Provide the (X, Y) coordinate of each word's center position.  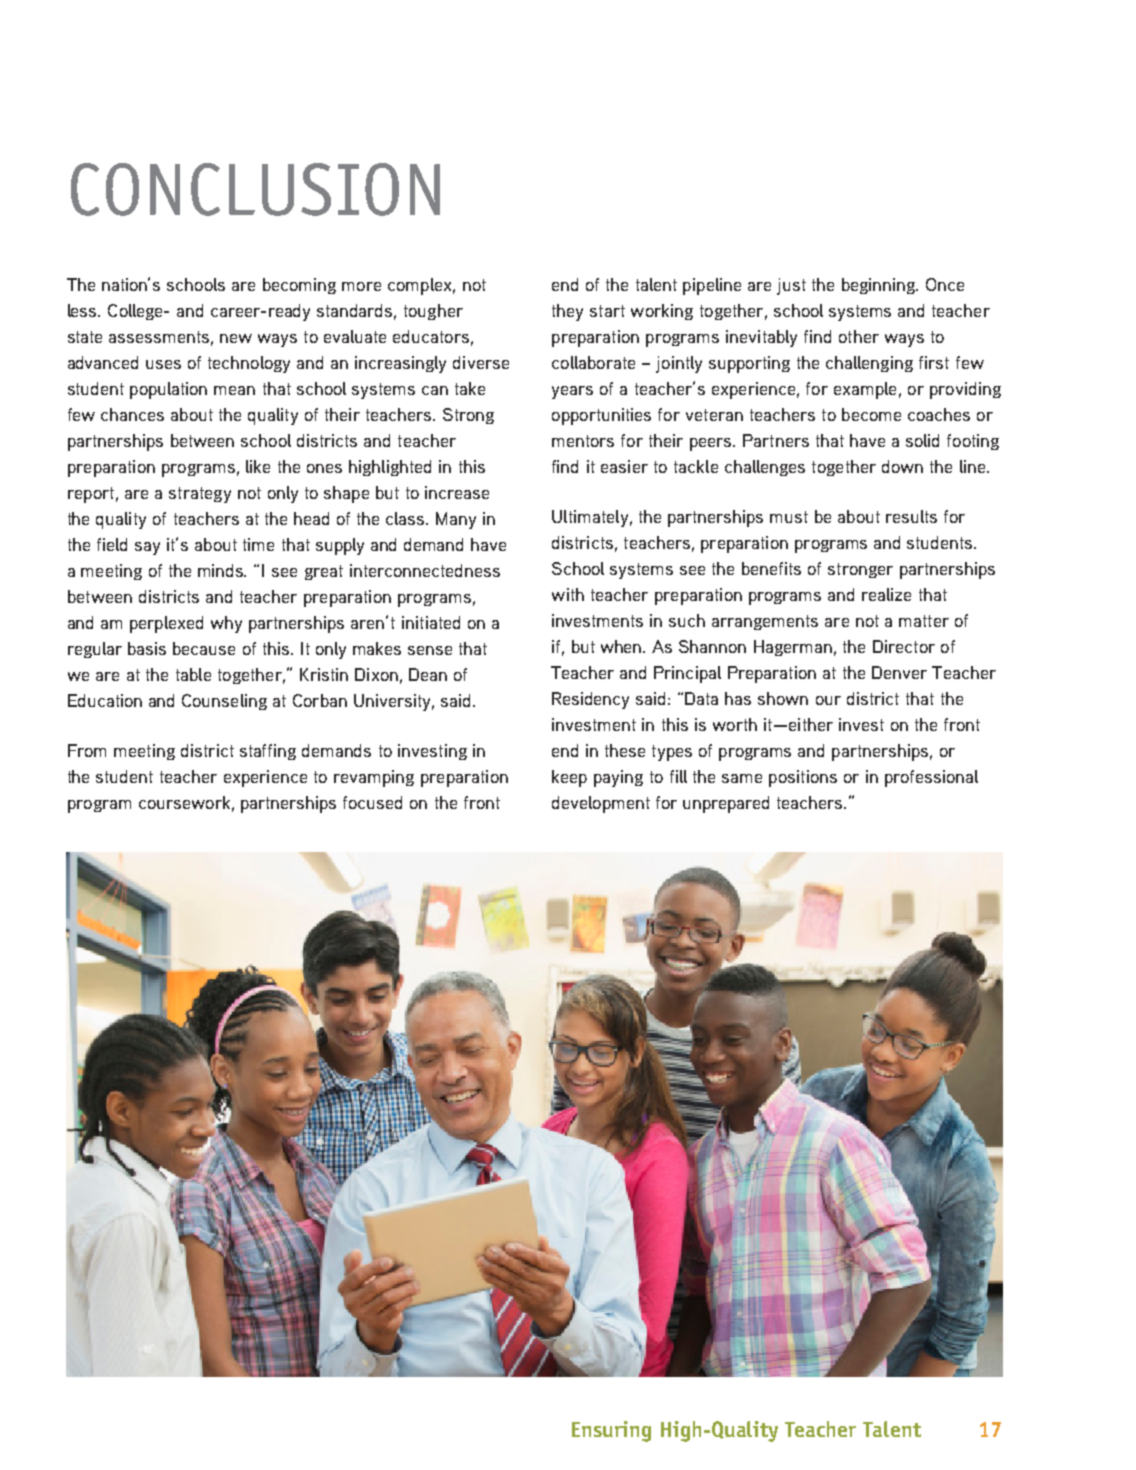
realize (886, 594)
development (601, 804)
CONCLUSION (255, 189)
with (568, 594)
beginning (879, 286)
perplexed (166, 624)
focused (372, 802)
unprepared (726, 804)
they (567, 312)
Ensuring (611, 1431)
